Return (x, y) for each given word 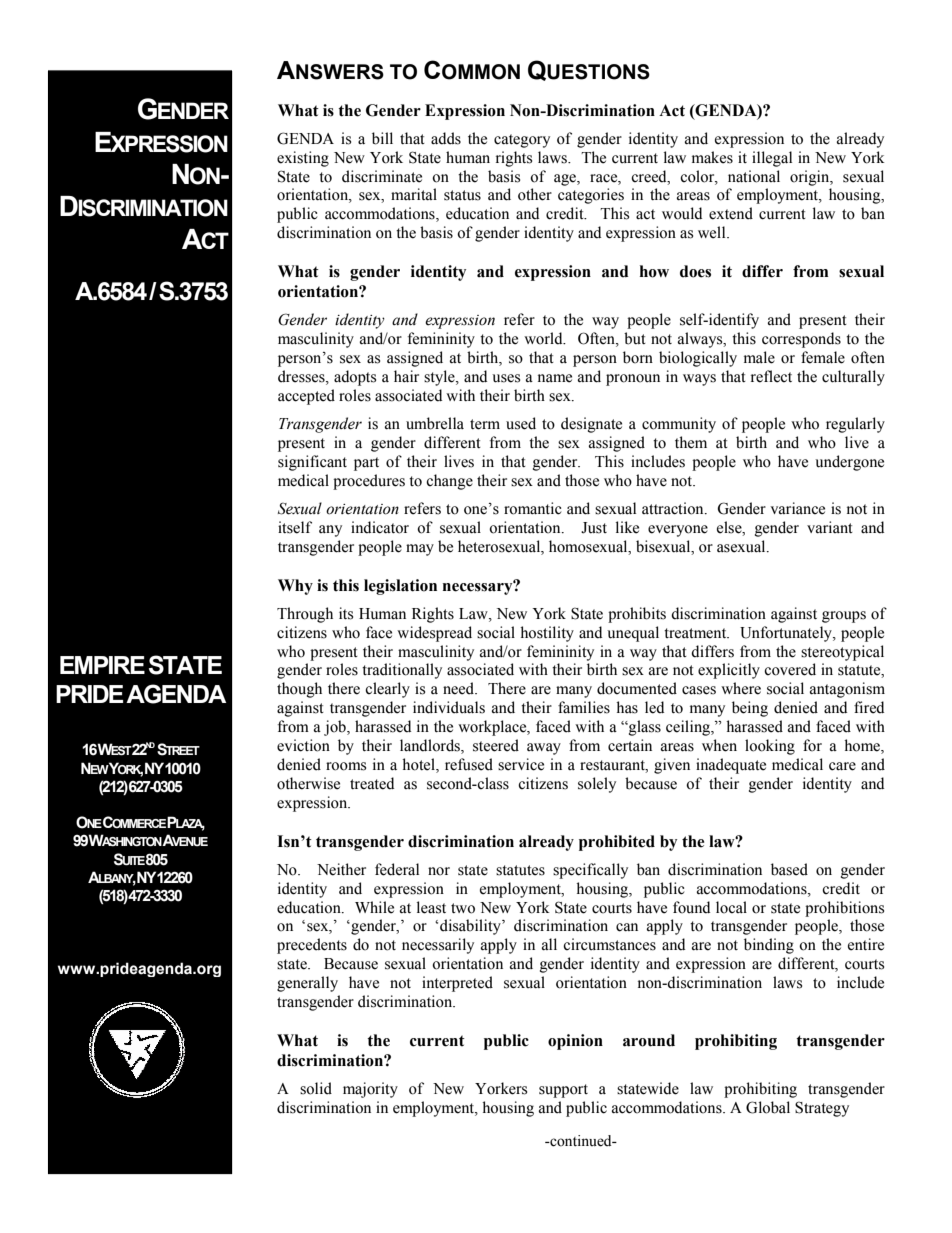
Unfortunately (787, 634)
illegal (772, 159)
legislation (400, 587)
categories (591, 196)
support (563, 1091)
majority (370, 1090)
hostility (547, 634)
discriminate (382, 176)
